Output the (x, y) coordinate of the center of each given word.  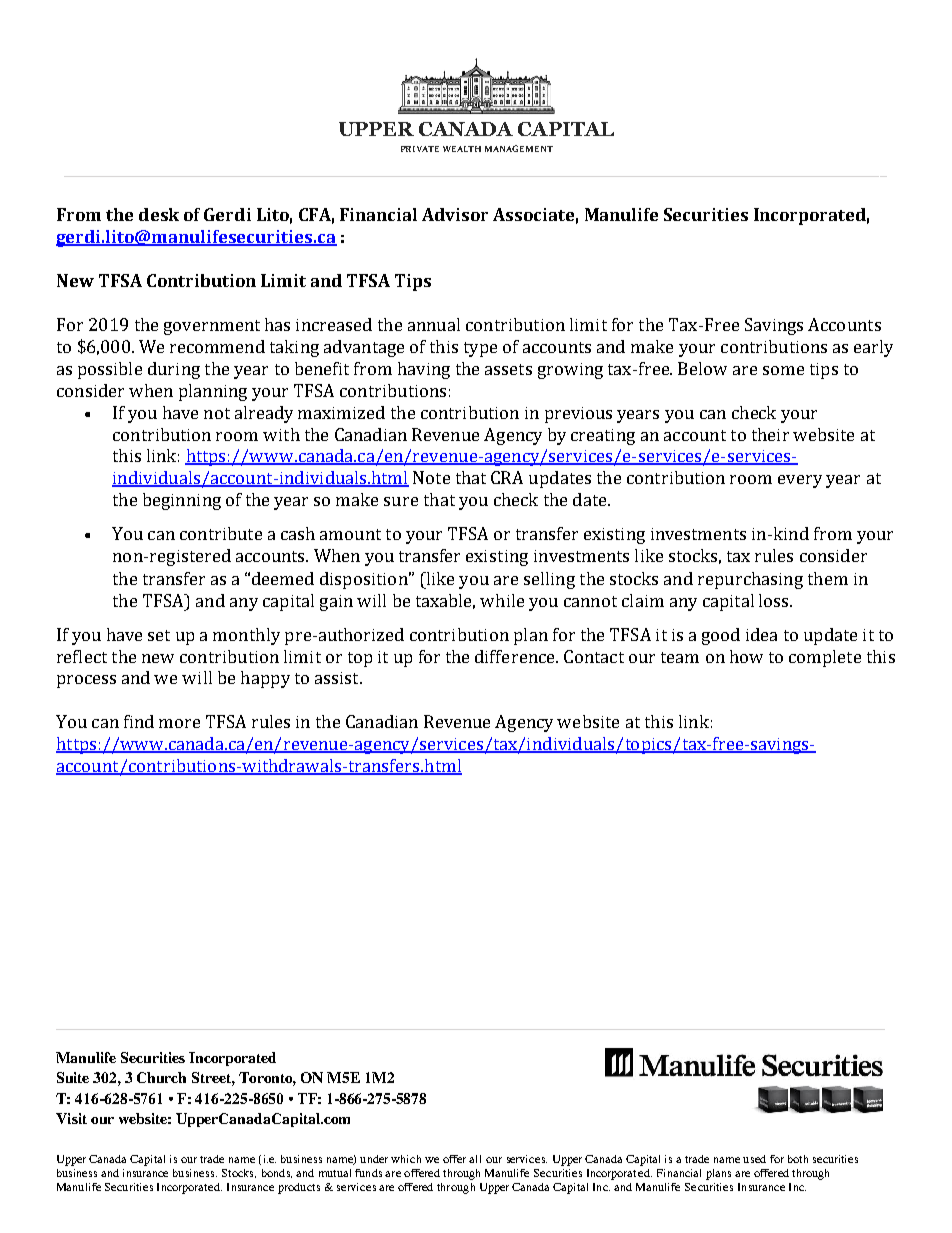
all (475, 1159)
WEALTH (462, 149)
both (798, 1159)
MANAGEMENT (519, 148)
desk (159, 214)
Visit (71, 1118)
